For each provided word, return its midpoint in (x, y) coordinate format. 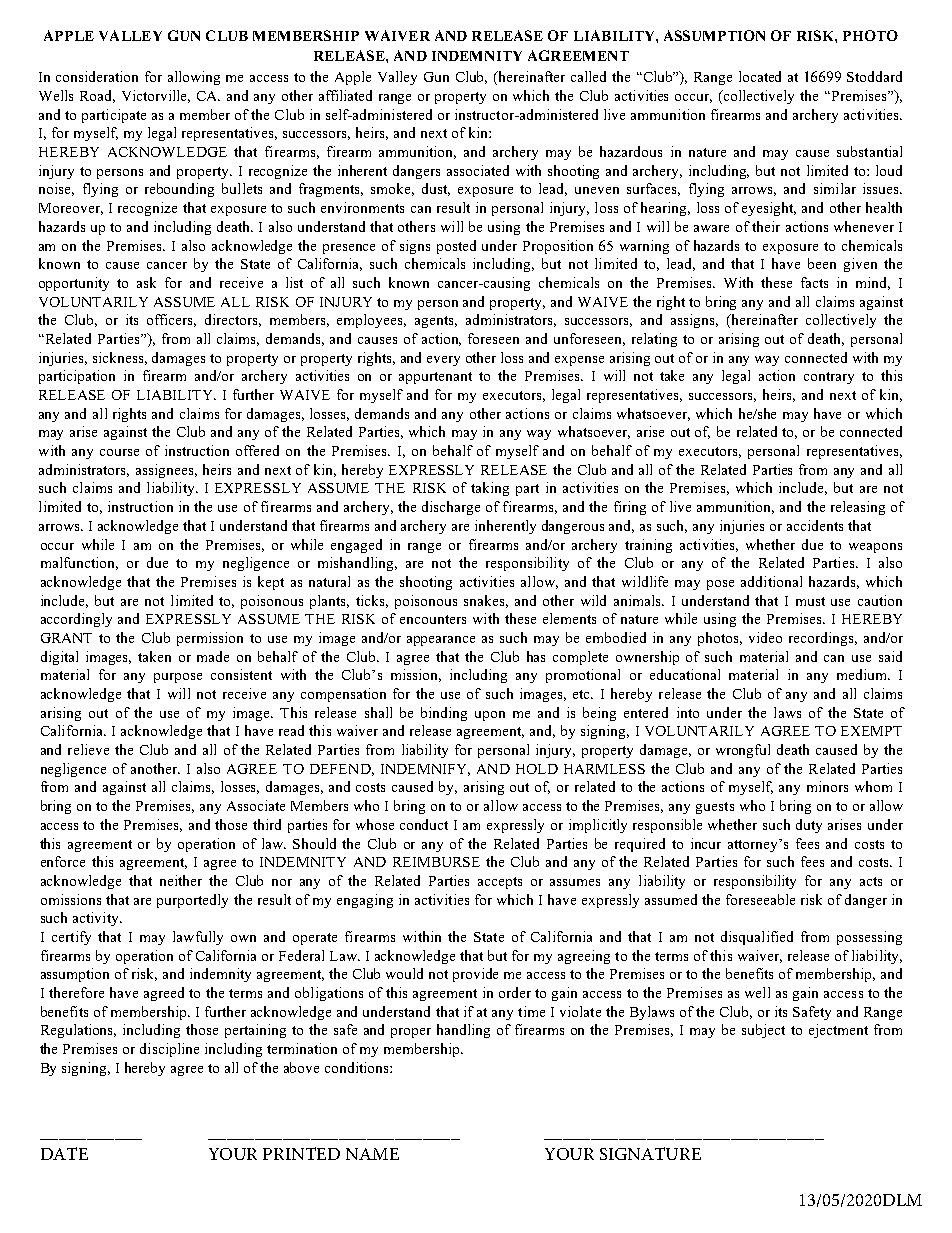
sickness (120, 358)
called (588, 76)
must (810, 601)
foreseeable (760, 899)
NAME (372, 1154)
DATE (64, 1153)
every (443, 361)
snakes (486, 601)
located (760, 76)
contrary (829, 378)
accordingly (76, 620)
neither (181, 880)
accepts (500, 883)
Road (97, 96)
